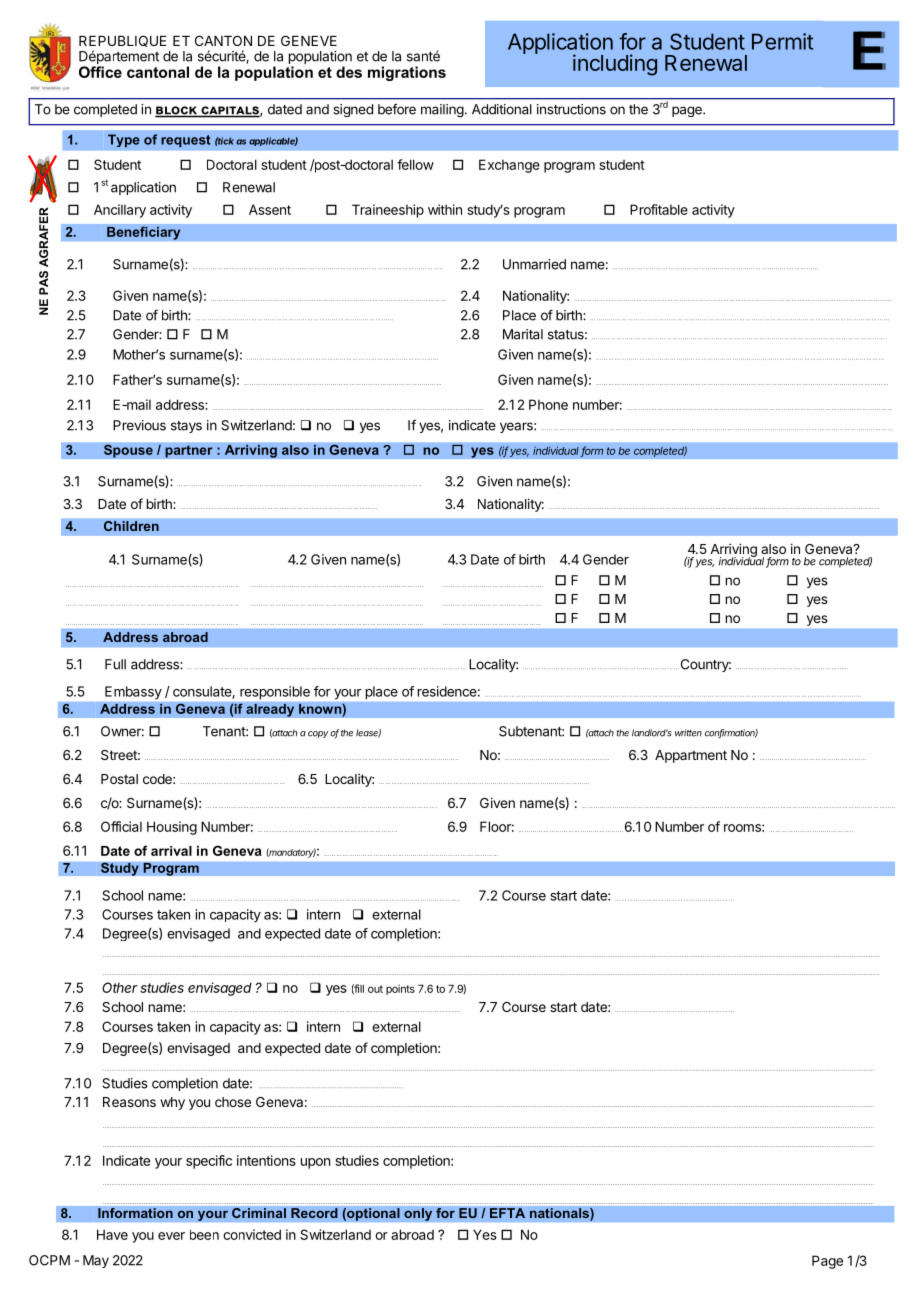  Describe the element at coordinates (407, 73) in the image. I see `migrations` at that location.
